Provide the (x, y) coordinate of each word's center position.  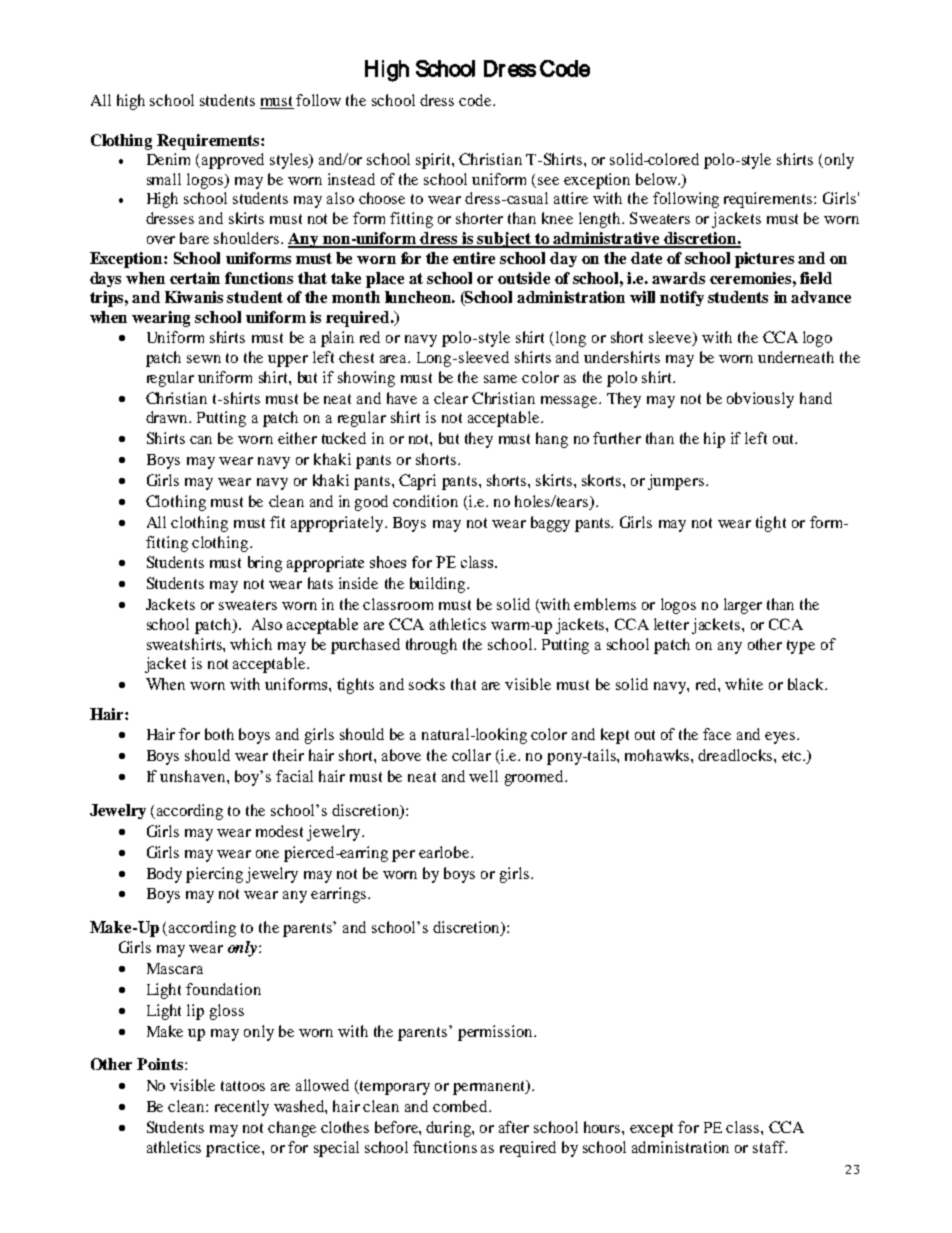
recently (242, 1108)
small (164, 179)
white (744, 684)
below (657, 179)
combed (461, 1106)
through (431, 646)
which (251, 644)
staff (770, 1147)
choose (382, 198)
